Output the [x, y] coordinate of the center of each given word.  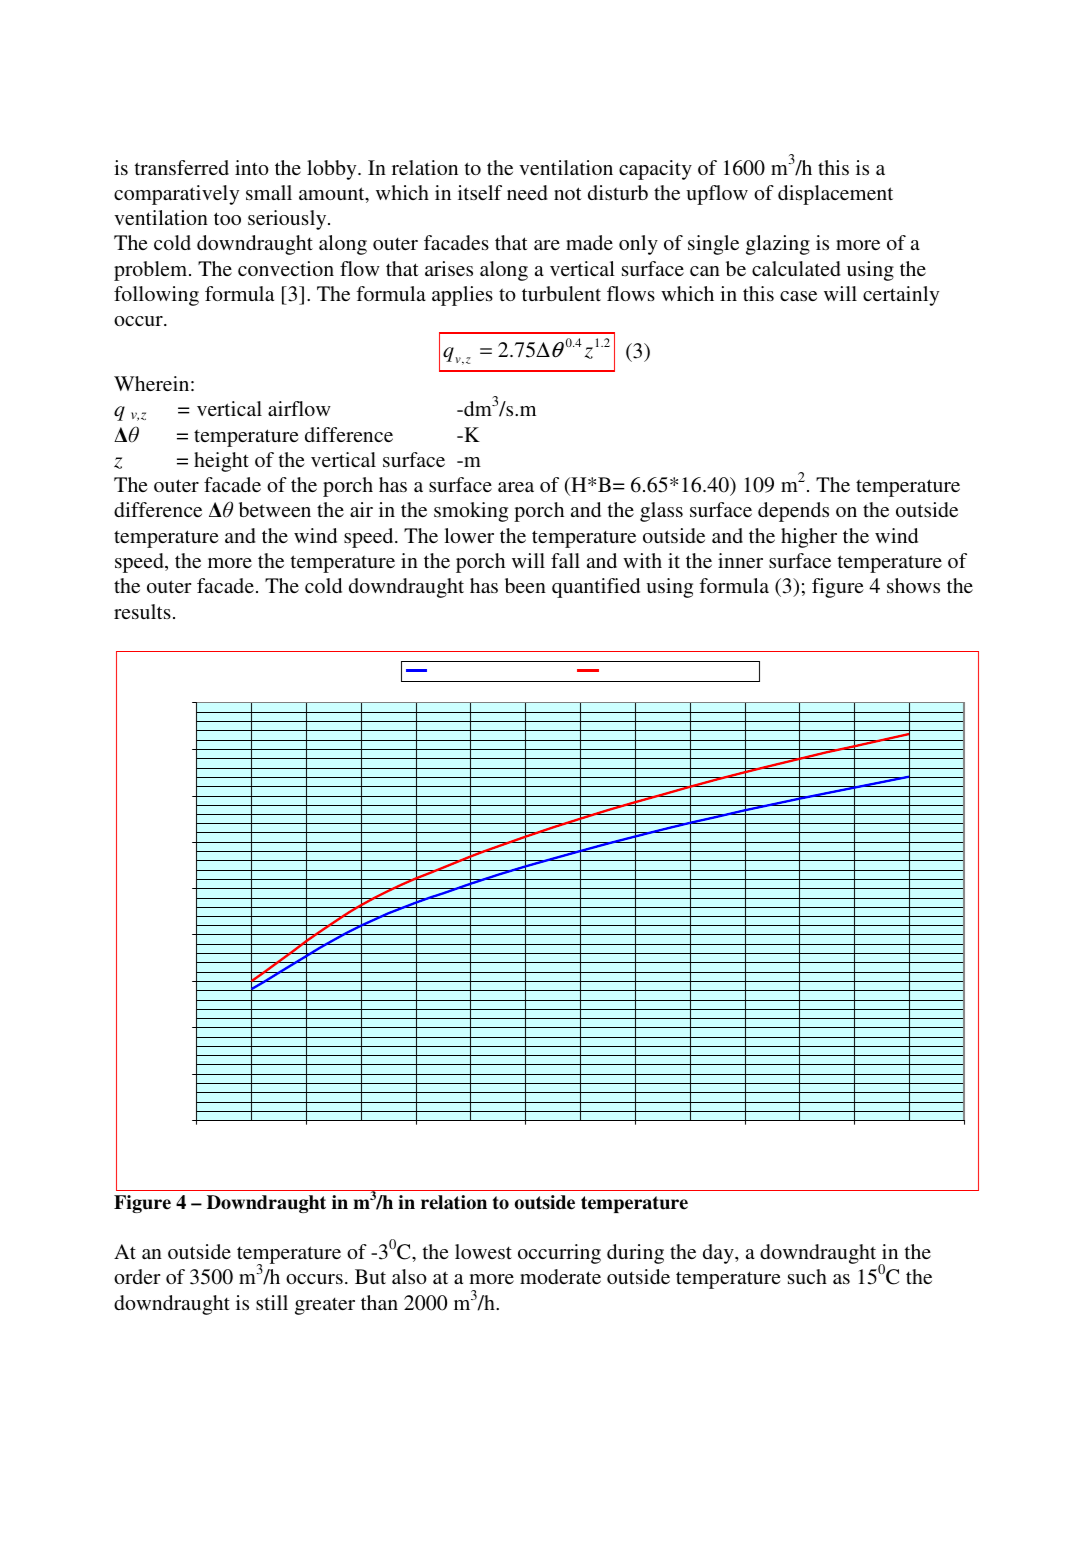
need [527, 192]
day [719, 1254]
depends [793, 512]
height [221, 462]
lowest [483, 1251]
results [142, 611]
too [227, 218]
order [137, 1276]
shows [913, 585]
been [525, 585]
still [272, 1302]
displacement [835, 195]
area [516, 487]
